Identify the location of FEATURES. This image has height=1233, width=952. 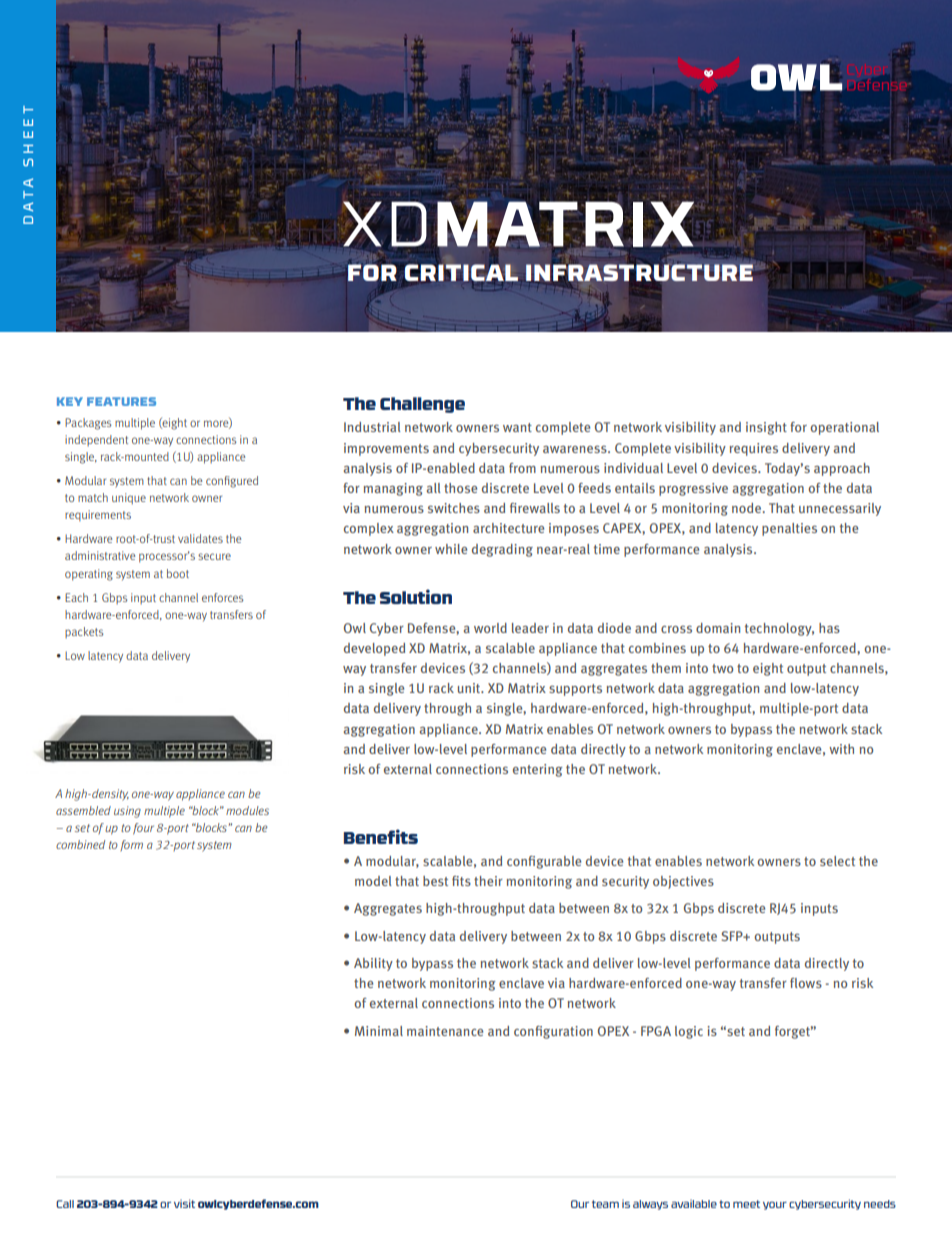
(121, 401).
